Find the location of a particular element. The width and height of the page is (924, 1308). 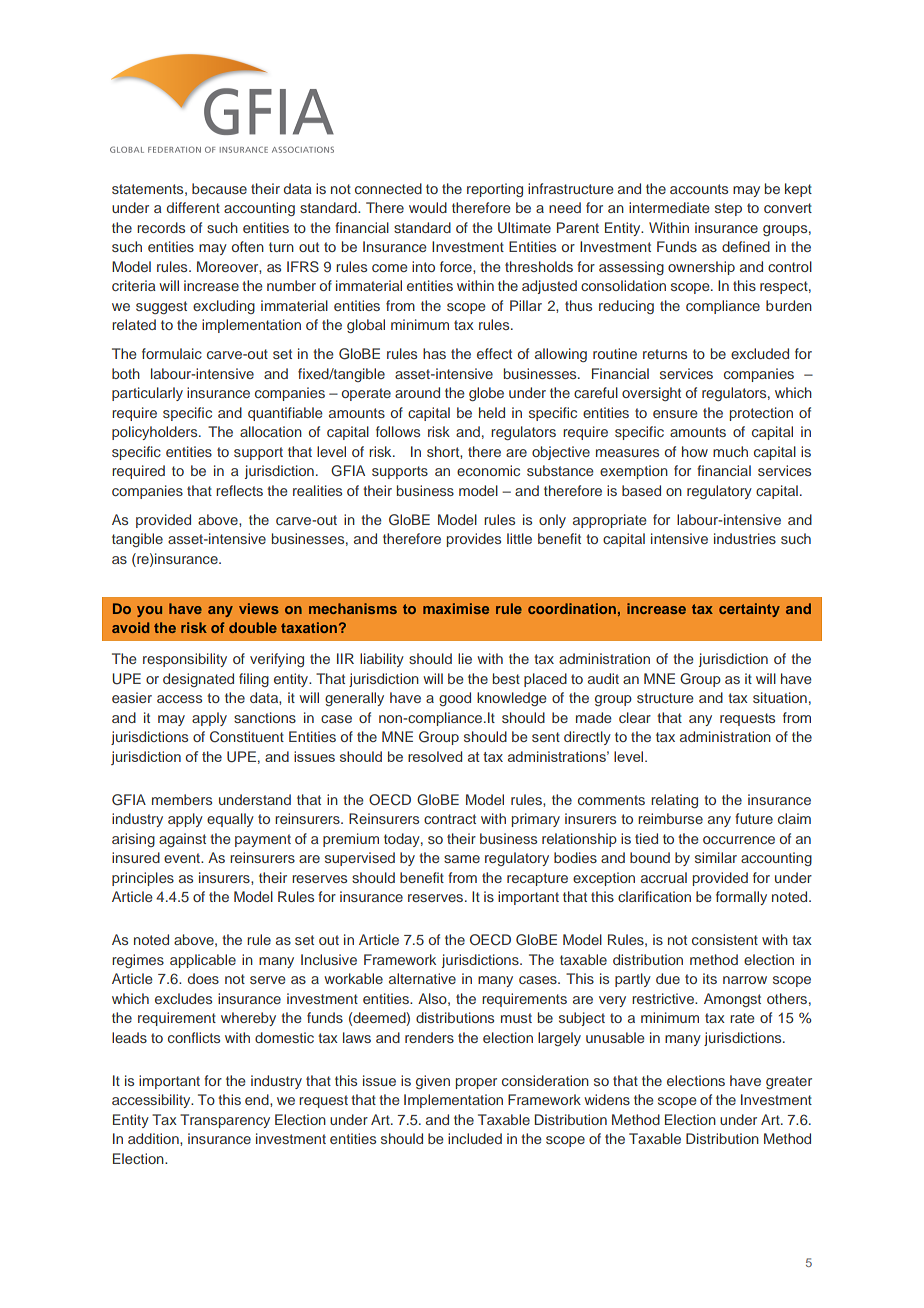

same is located at coordinates (462, 859).
